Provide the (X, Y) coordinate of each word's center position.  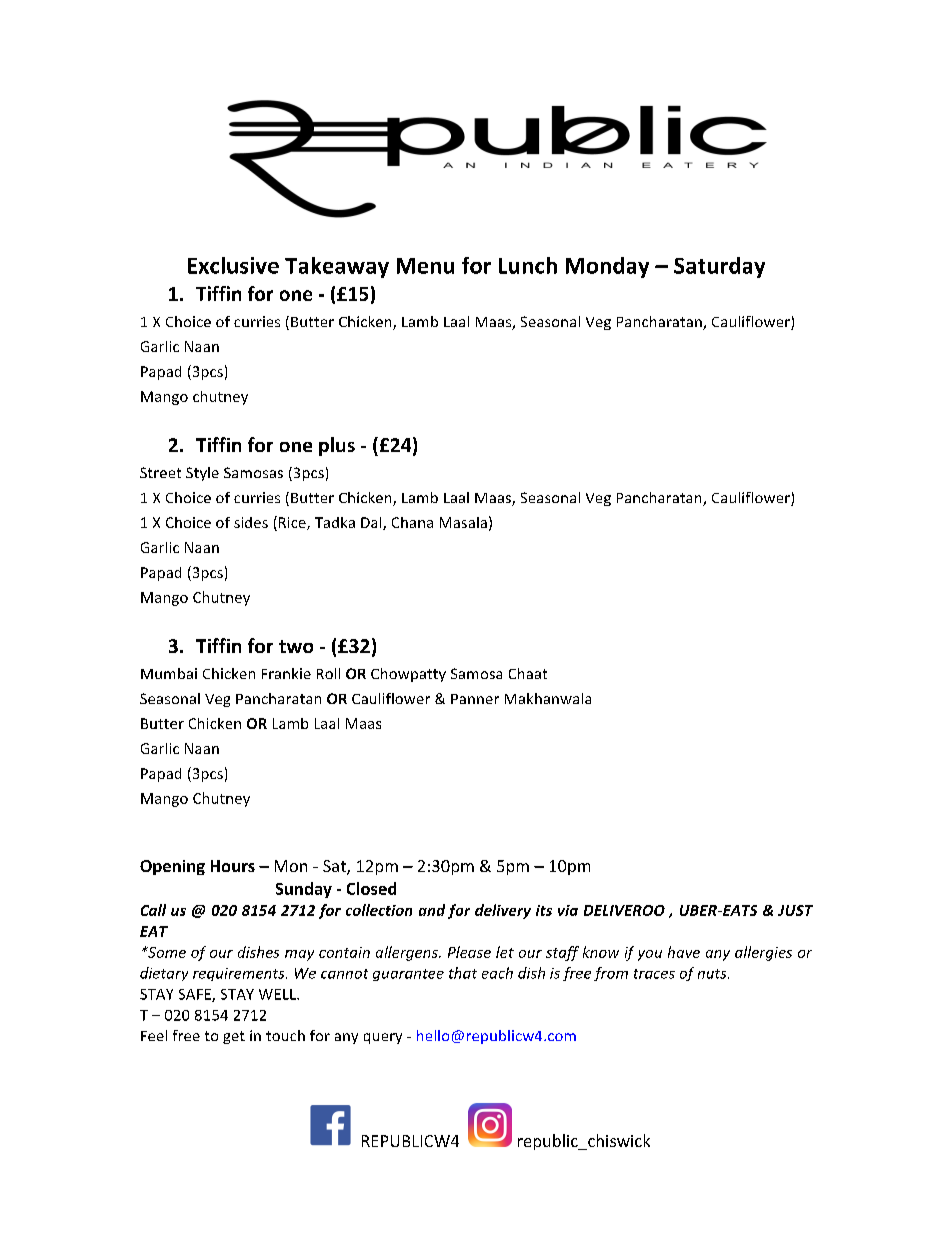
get (234, 1037)
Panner (475, 699)
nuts (713, 974)
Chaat (528, 673)
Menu (425, 266)
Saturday (719, 267)
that (463, 973)
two (296, 646)
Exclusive (233, 265)
